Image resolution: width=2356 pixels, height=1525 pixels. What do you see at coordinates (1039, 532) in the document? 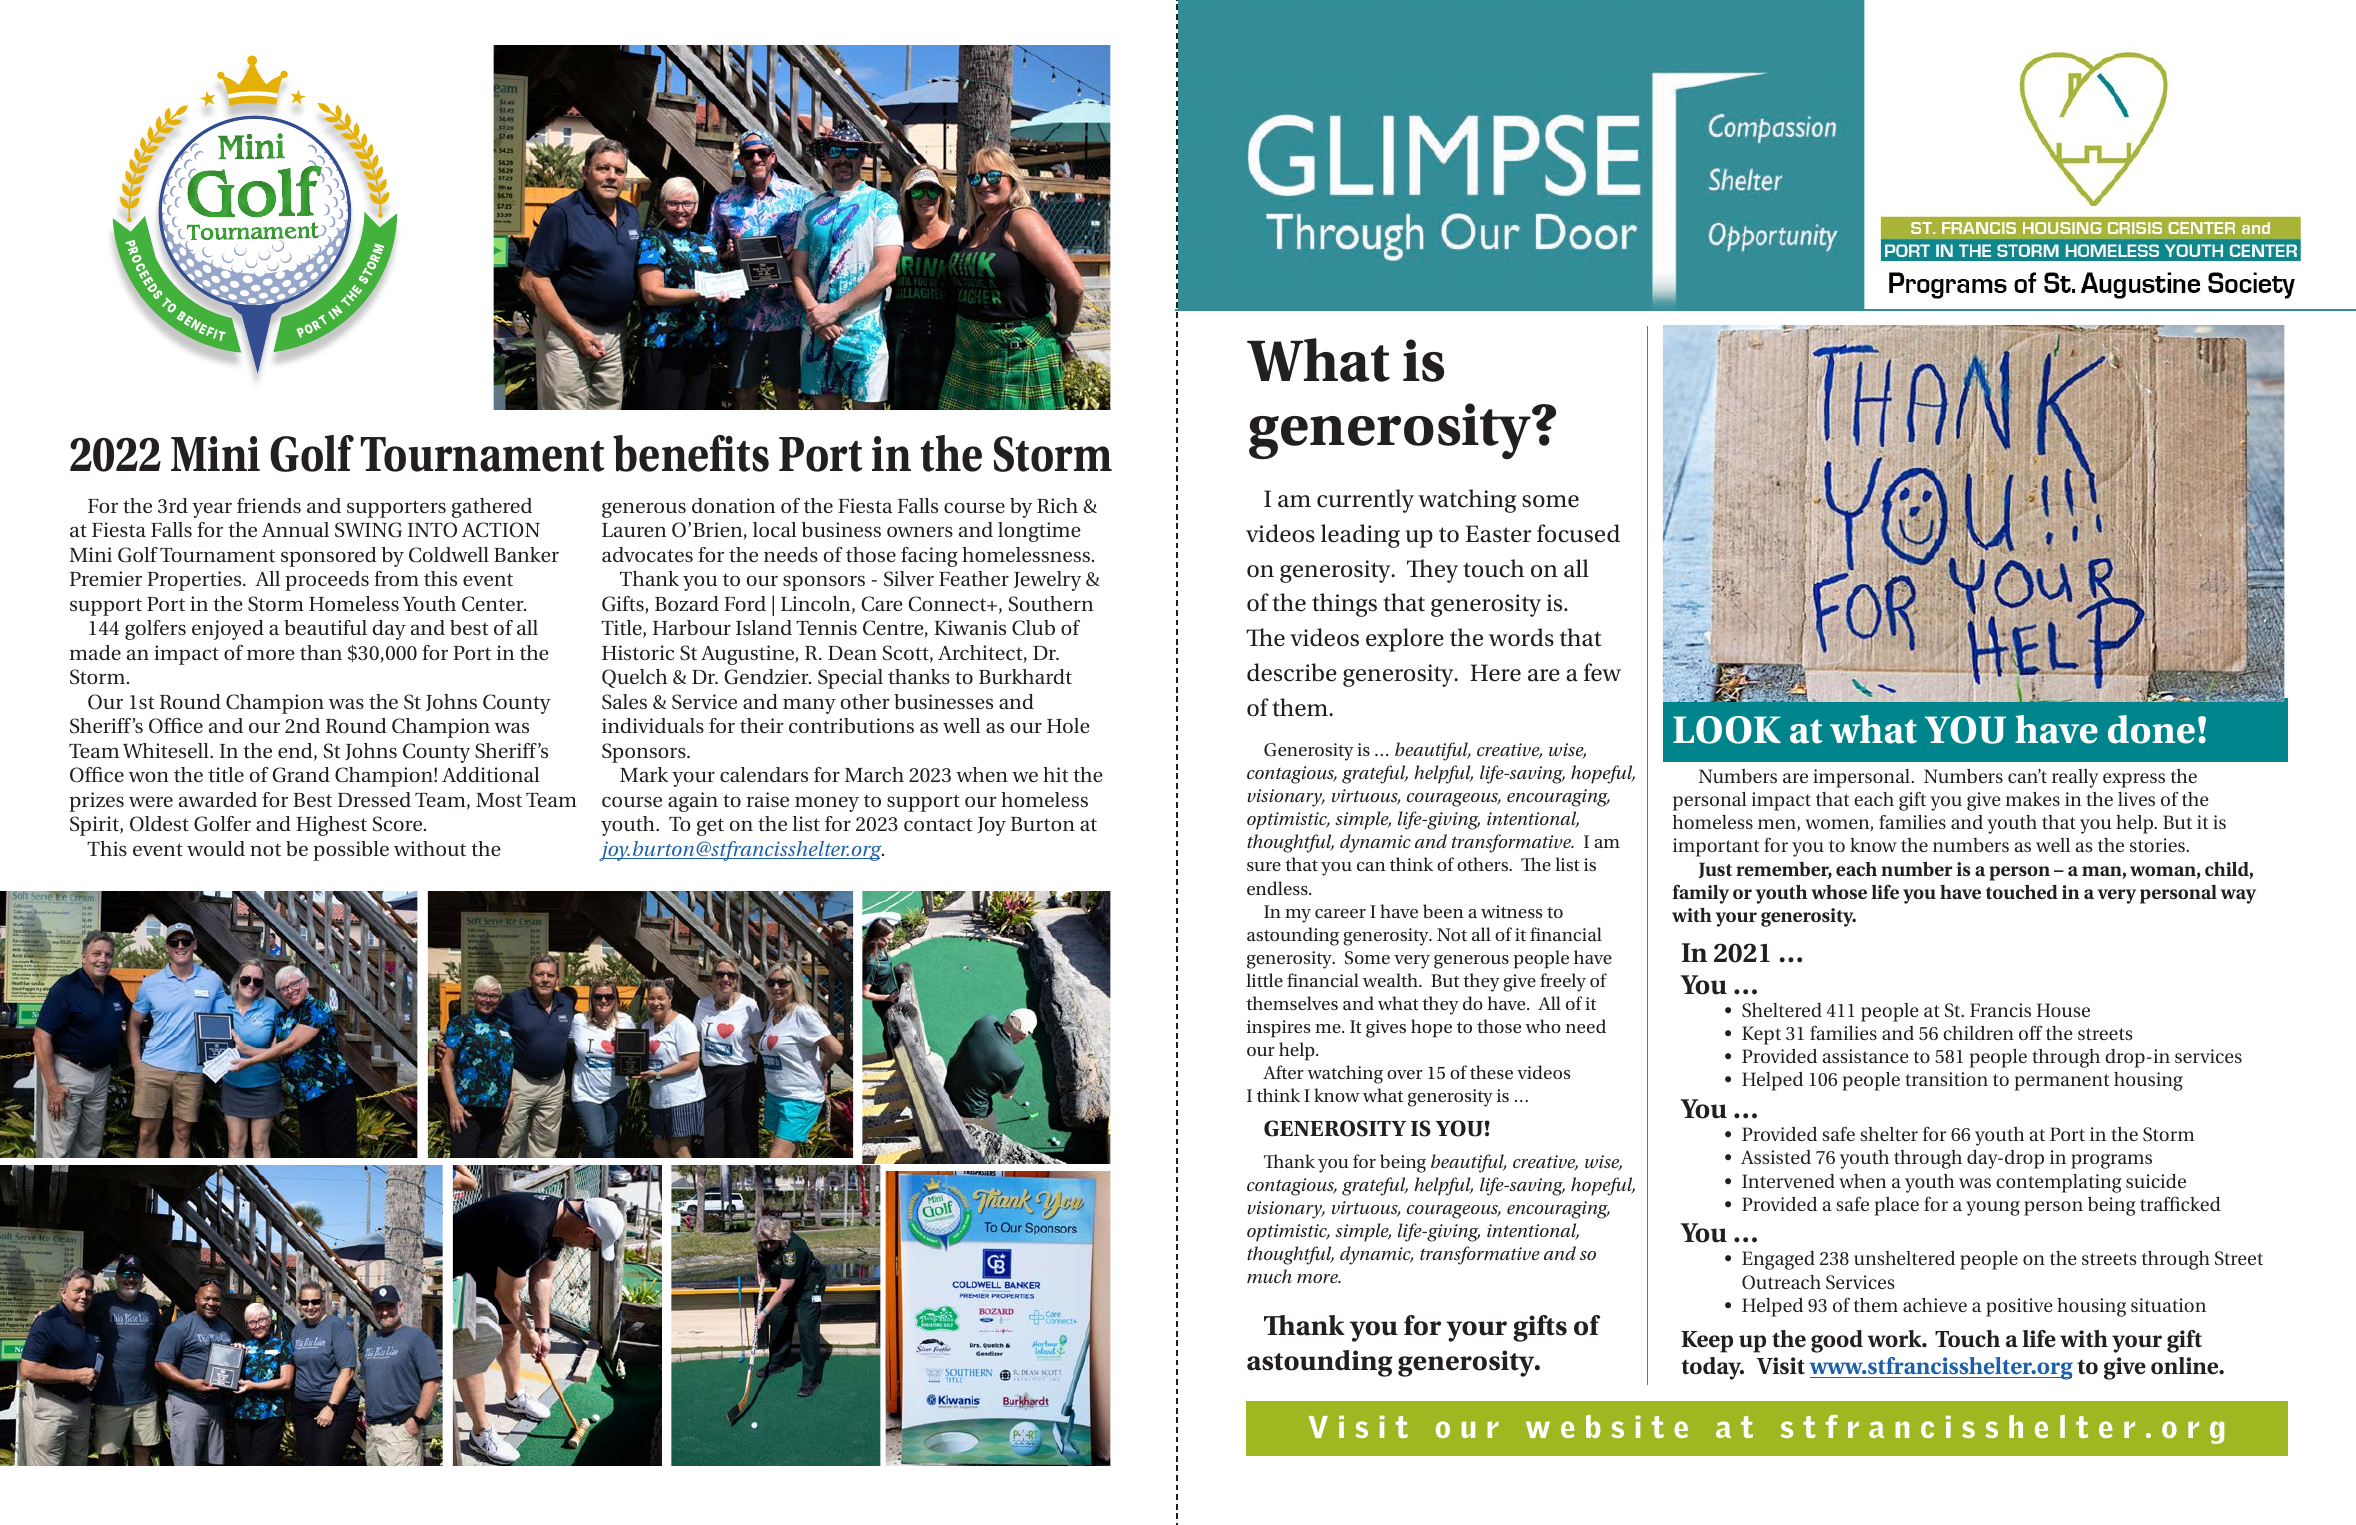
I see `longtime` at bounding box center [1039, 532].
